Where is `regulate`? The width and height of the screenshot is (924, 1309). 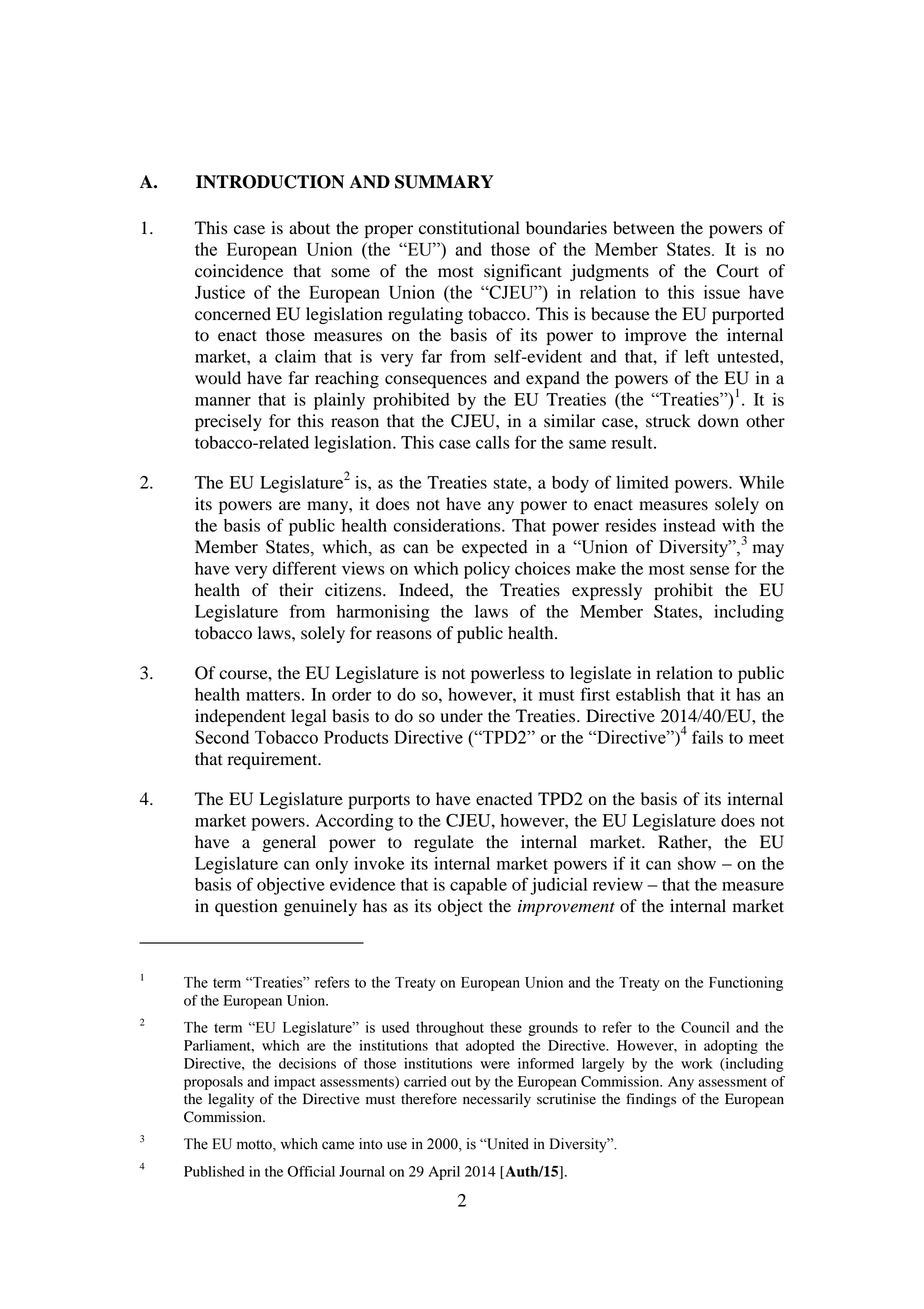
regulate is located at coordinates (444, 843).
